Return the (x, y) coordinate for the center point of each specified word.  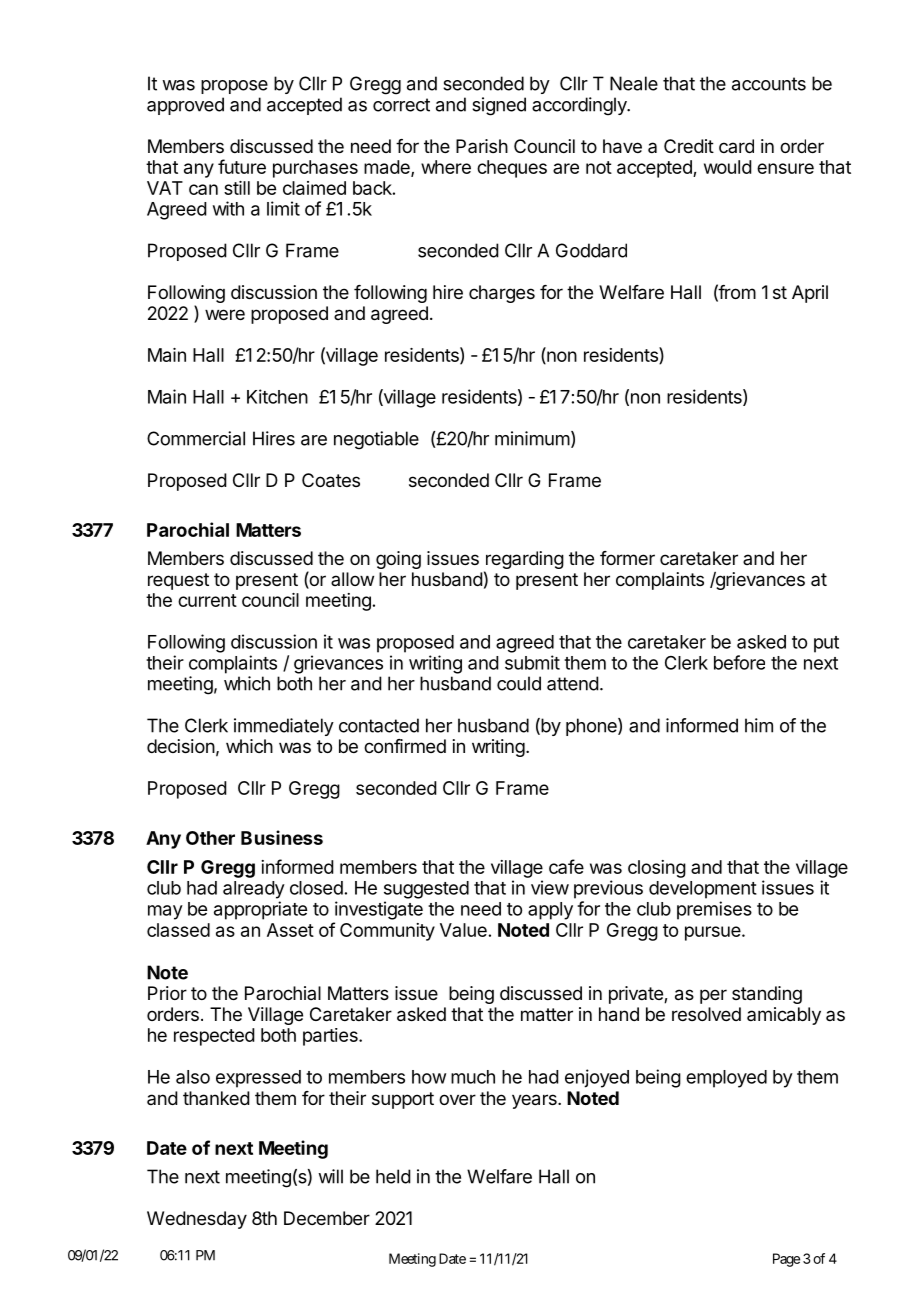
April (810, 294)
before (739, 662)
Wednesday (197, 1220)
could (519, 683)
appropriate (260, 910)
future (242, 166)
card (736, 146)
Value (463, 930)
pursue (714, 933)
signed (499, 106)
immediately (284, 727)
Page (786, 1260)
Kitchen (277, 396)
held (393, 1176)
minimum (532, 438)
